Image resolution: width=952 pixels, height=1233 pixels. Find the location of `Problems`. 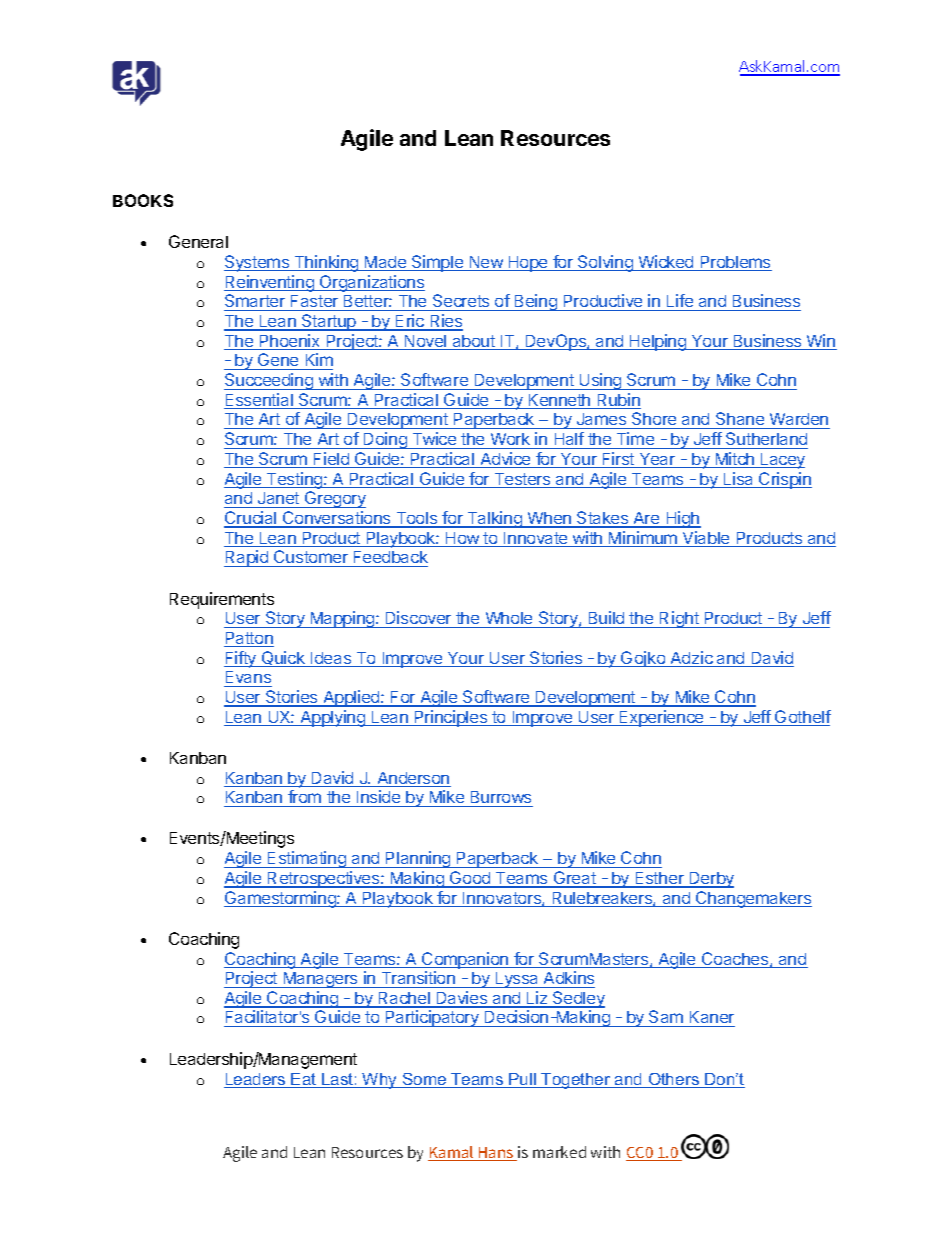

Problems is located at coordinates (735, 263).
